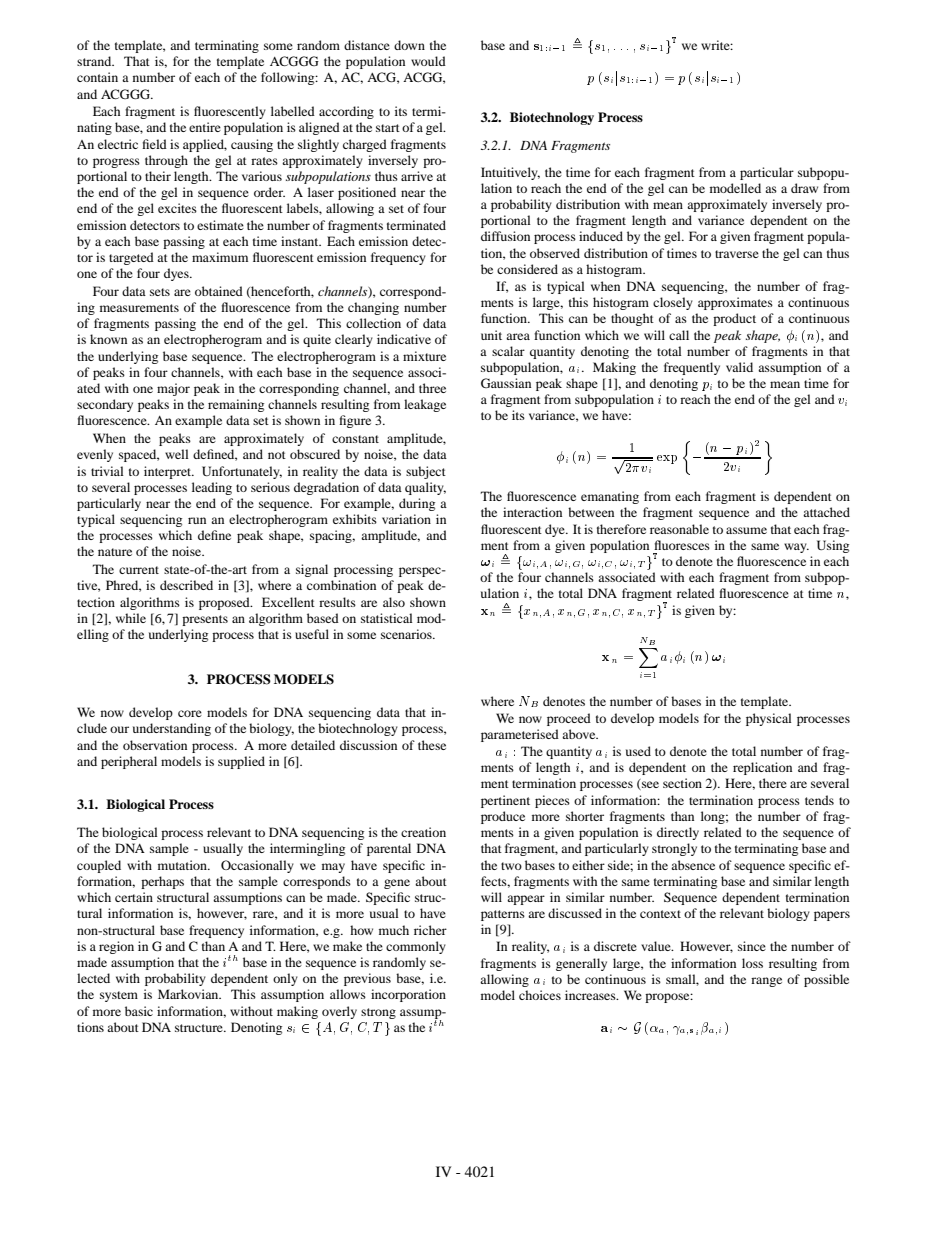 The height and width of the document is (1233, 952). I want to click on three, so click(432, 388).
